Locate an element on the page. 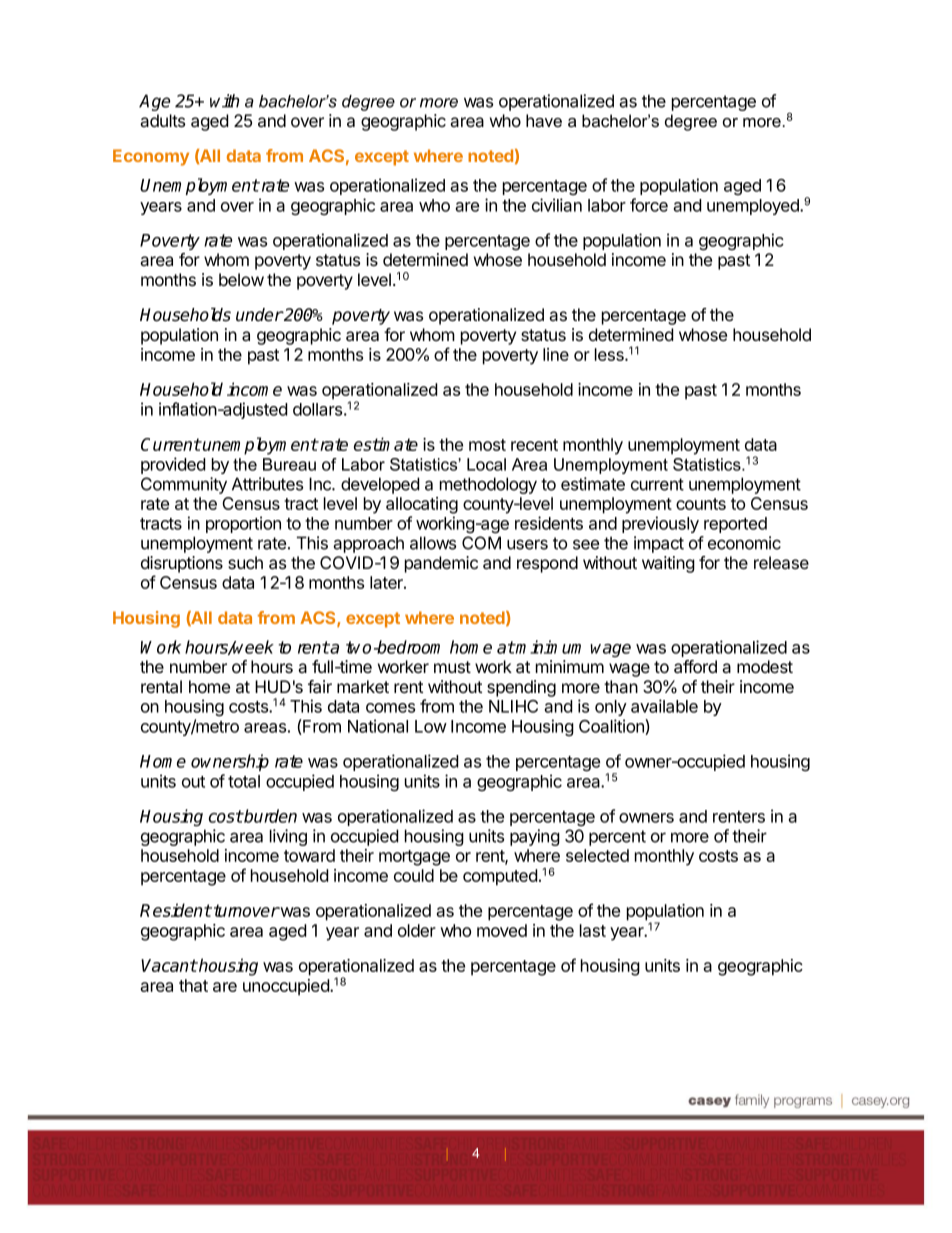 The height and width of the document is (1233, 952). recent is located at coordinates (534, 445).
